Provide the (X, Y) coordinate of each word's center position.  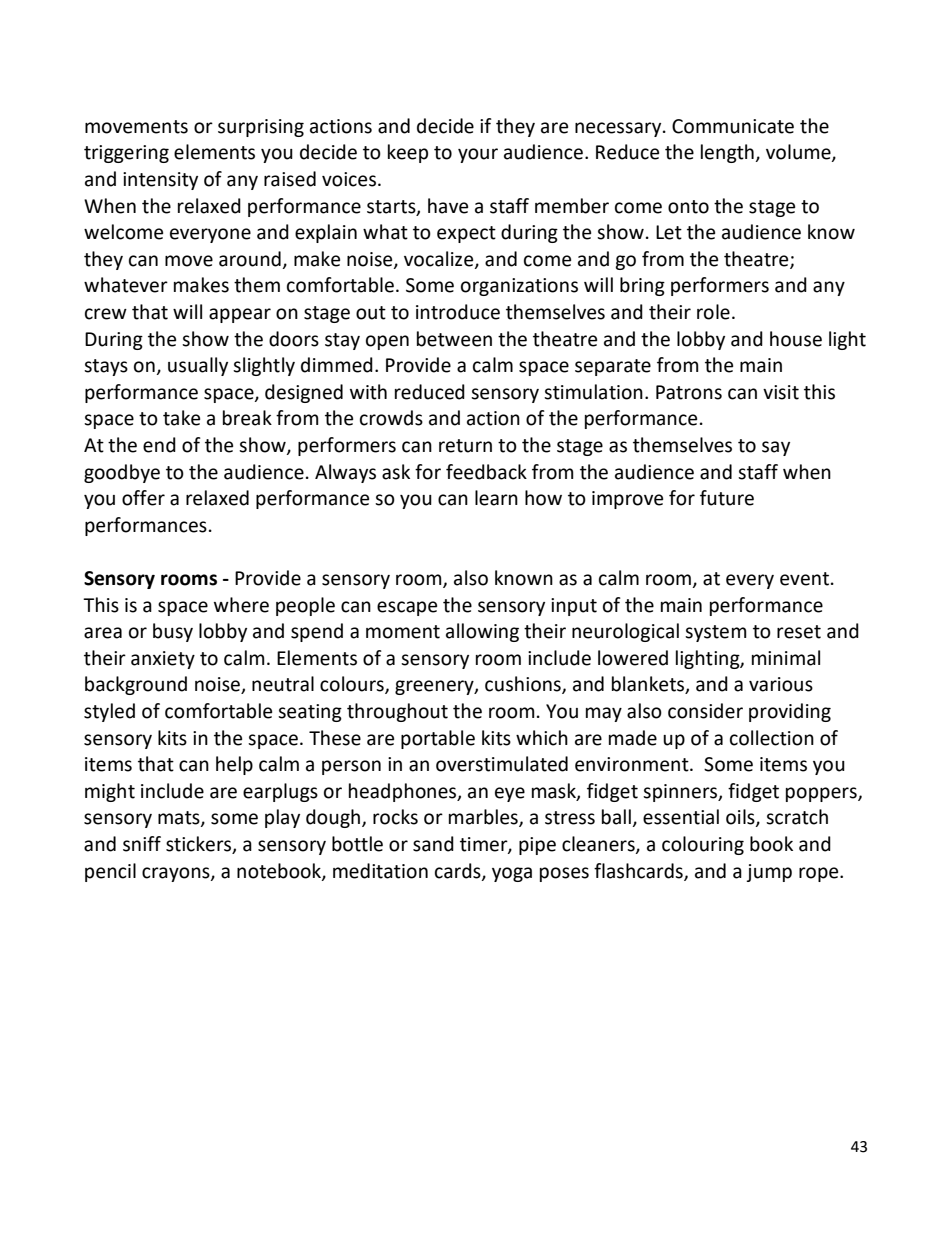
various (781, 684)
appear (240, 315)
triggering (126, 154)
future (727, 498)
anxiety (163, 660)
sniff (142, 844)
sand (433, 844)
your (478, 155)
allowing (482, 632)
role (713, 312)
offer (143, 498)
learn (496, 498)
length (728, 153)
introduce (458, 312)
